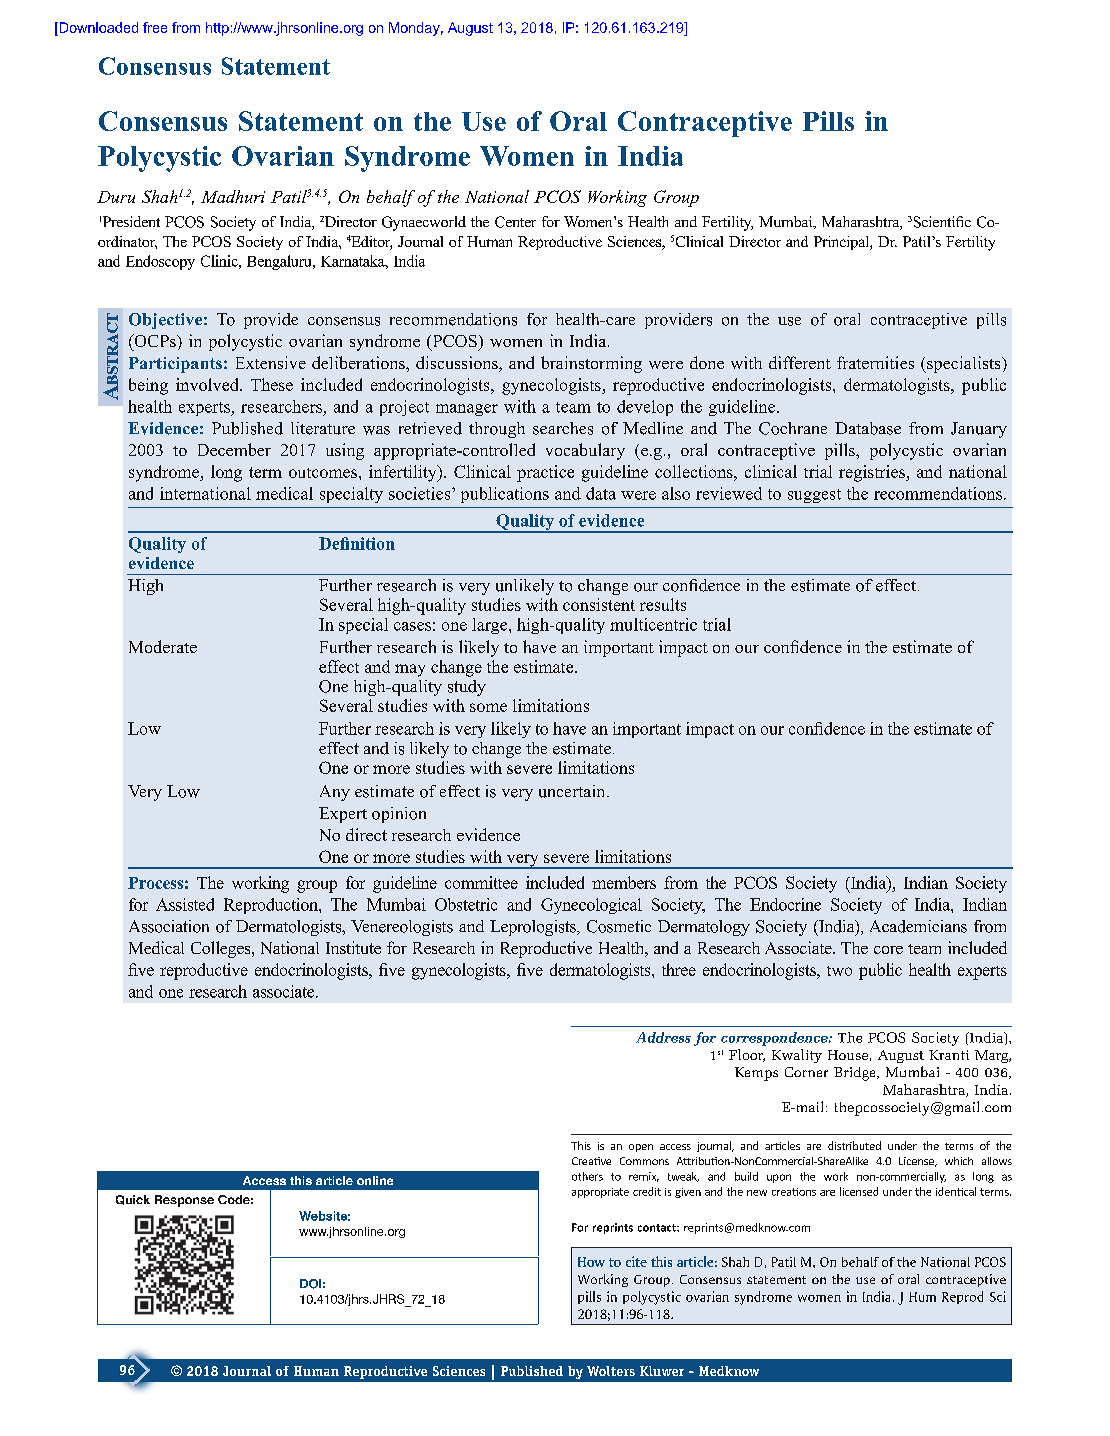 The height and width of the document is (1436, 1110). What do you see at coordinates (942, 222) in the document?
I see `Scientific` at bounding box center [942, 222].
